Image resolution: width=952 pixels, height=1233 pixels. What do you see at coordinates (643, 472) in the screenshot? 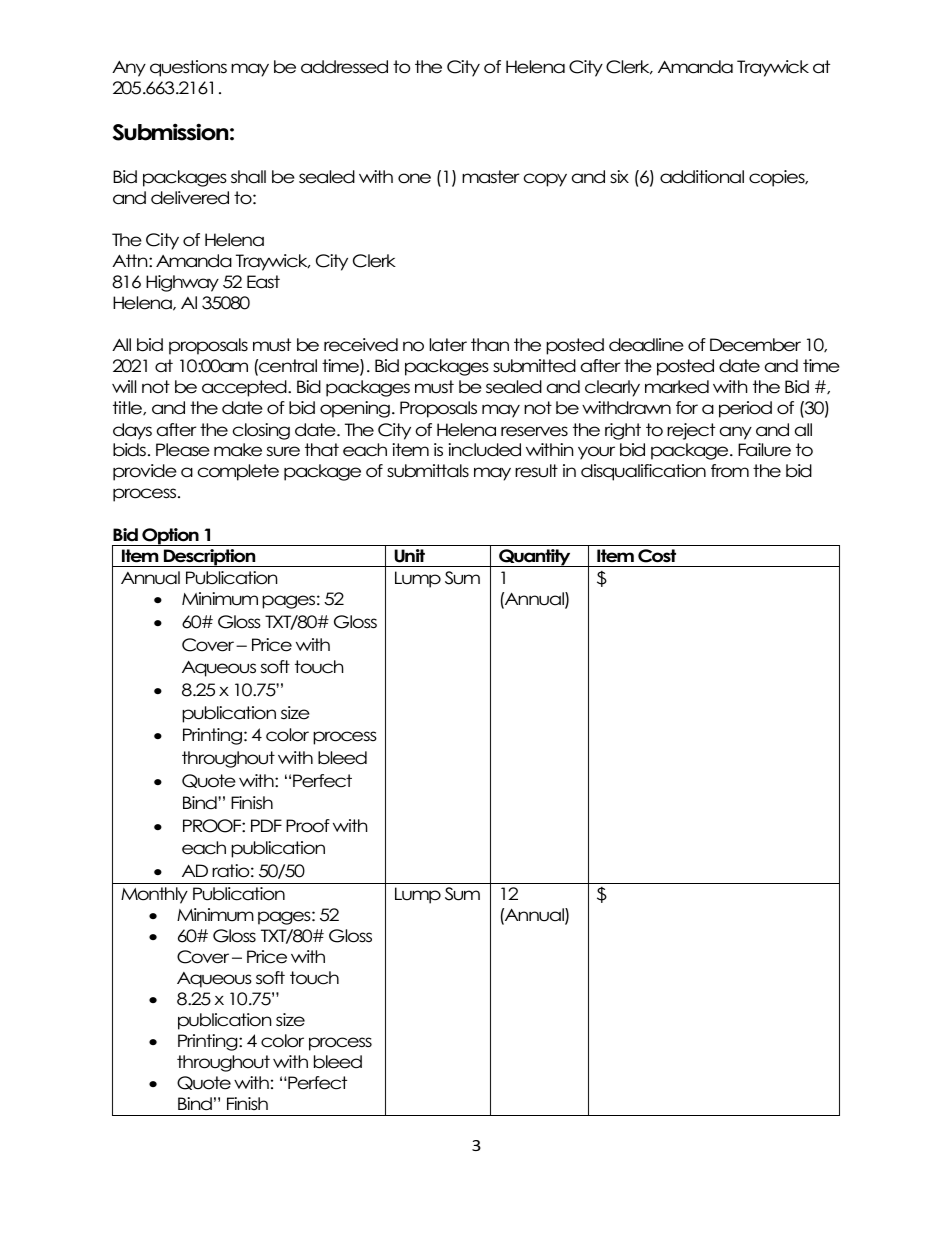
I see `disqualification` at bounding box center [643, 472].
